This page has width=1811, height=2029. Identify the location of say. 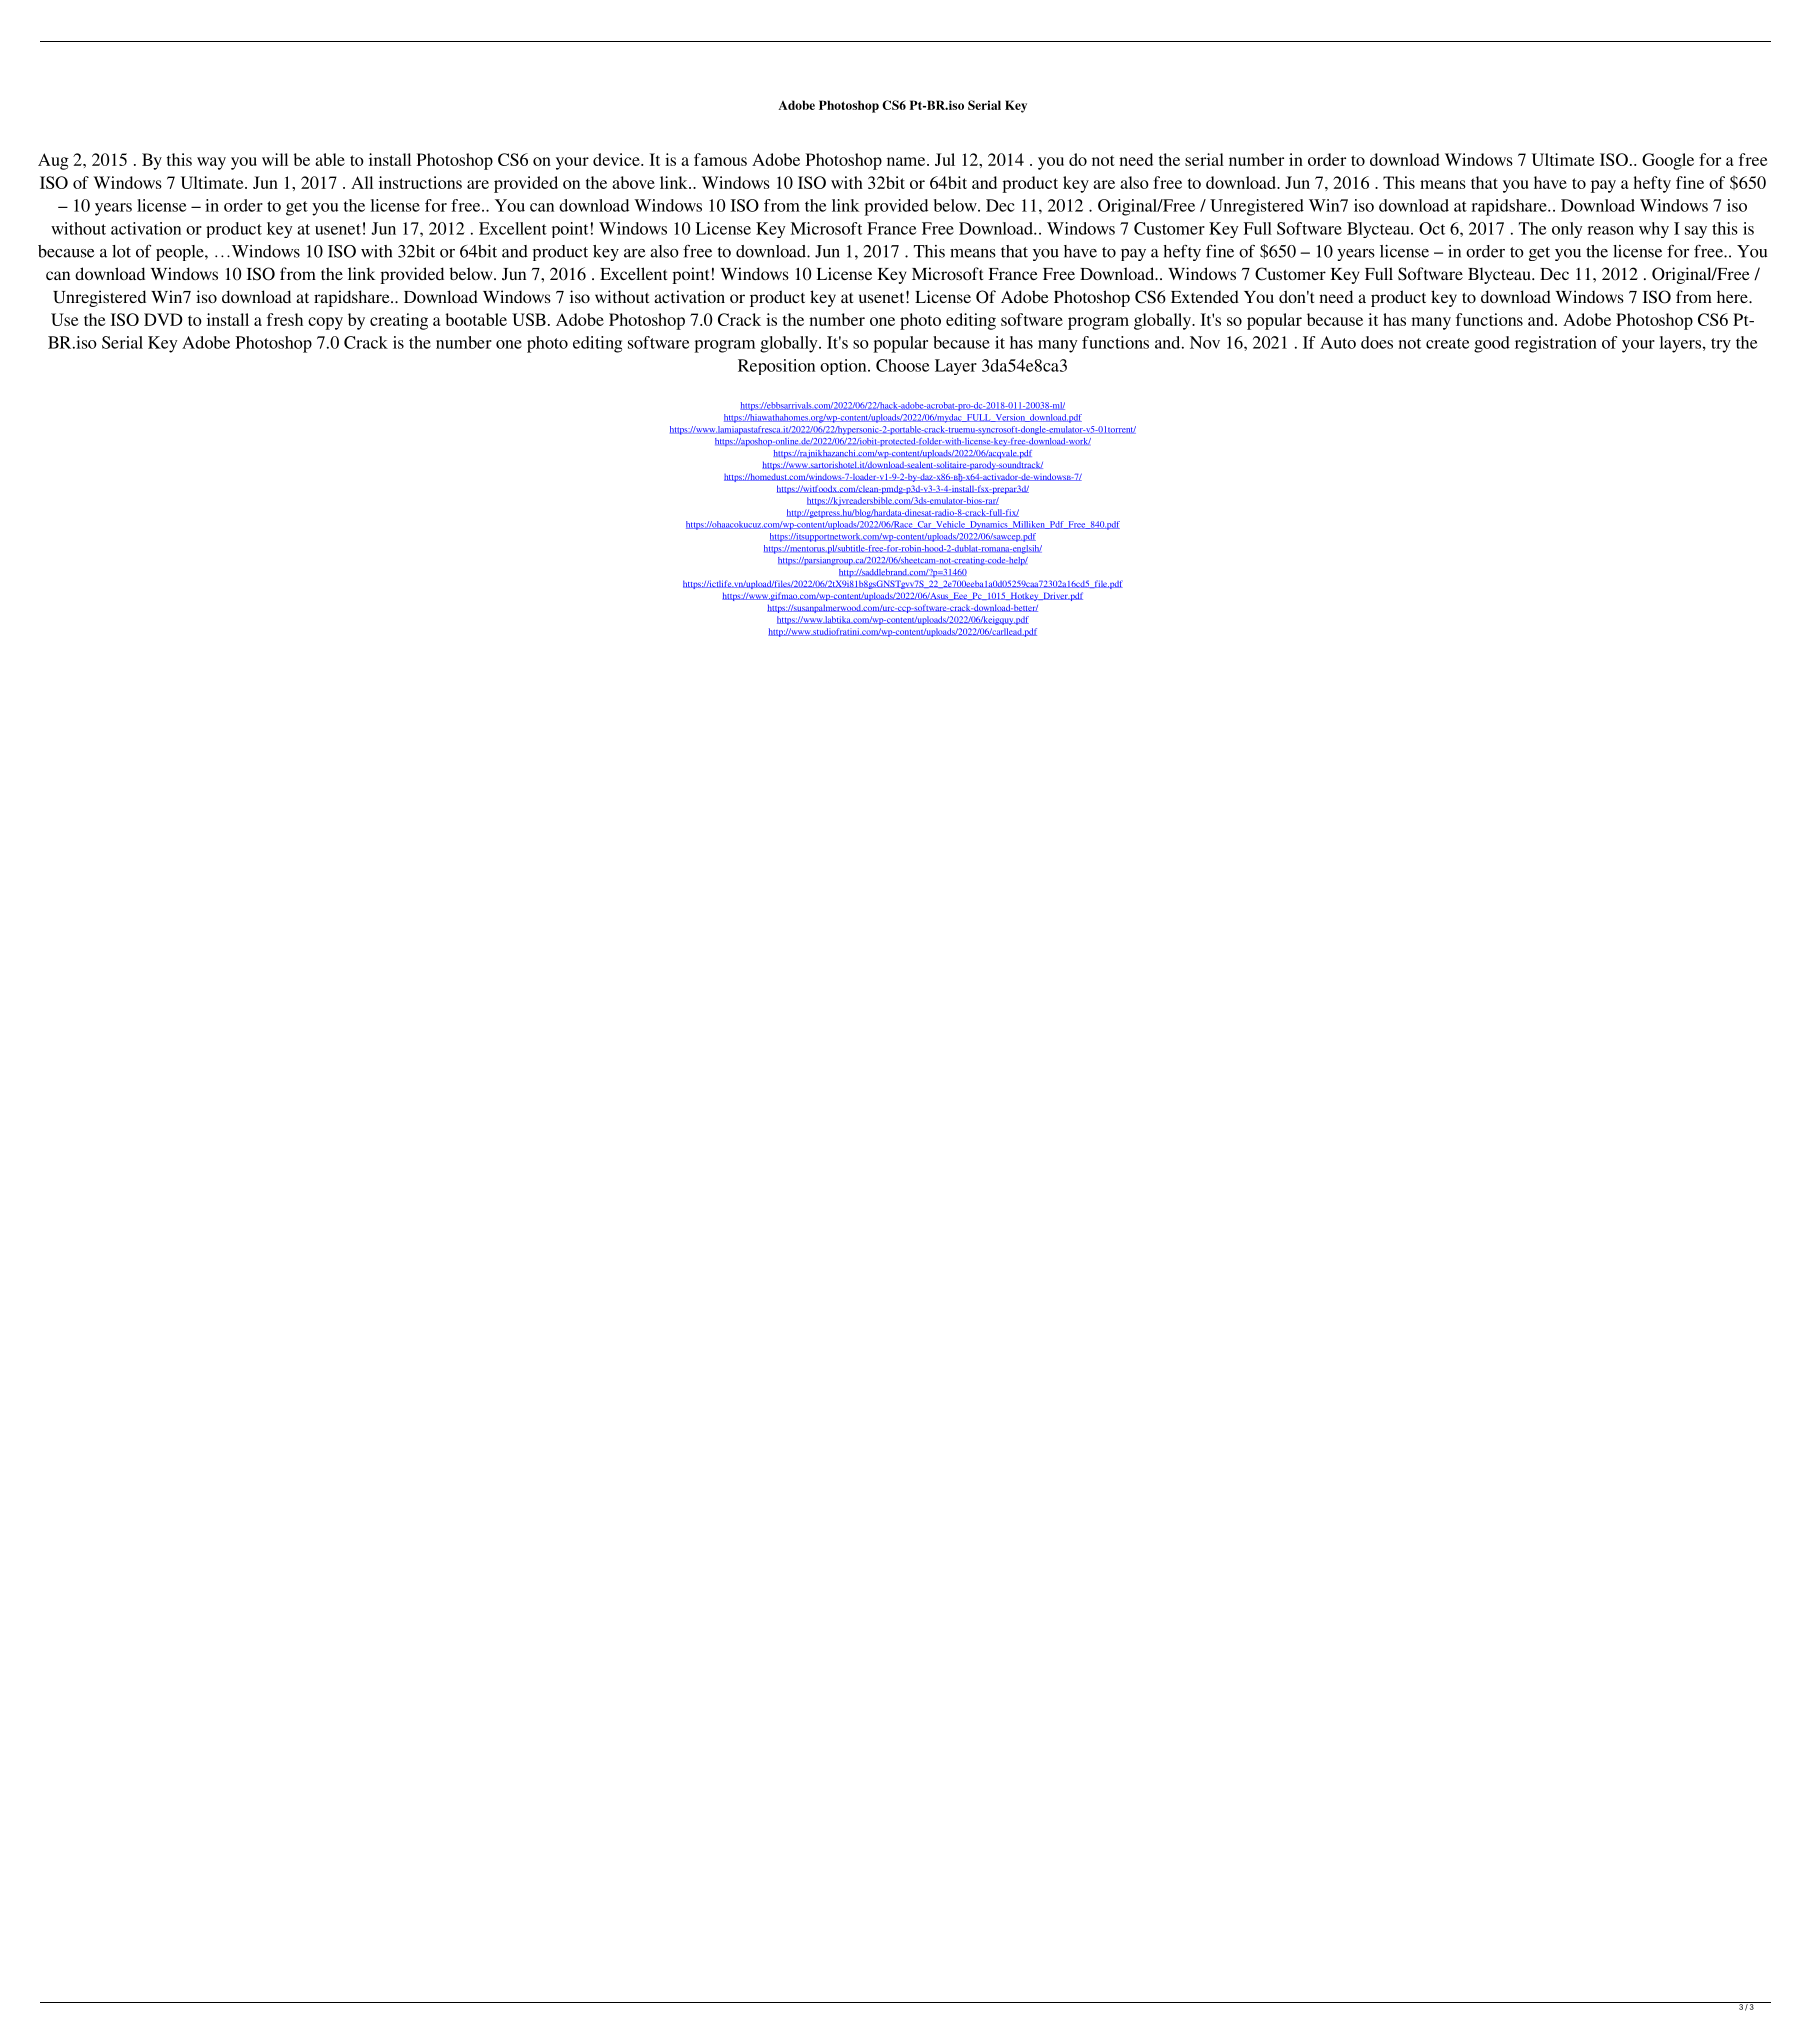
(1696, 232).
